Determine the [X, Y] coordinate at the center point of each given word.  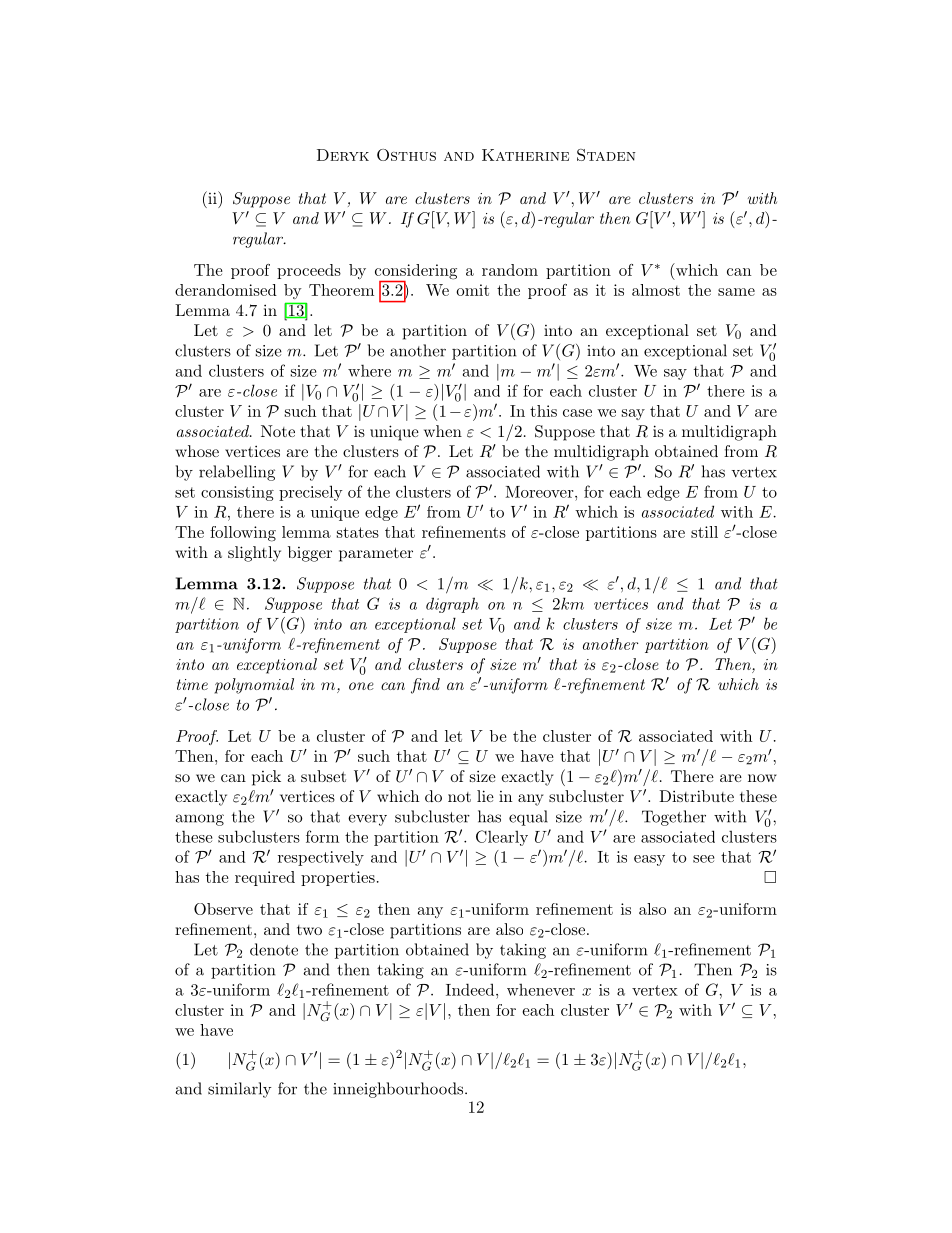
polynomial [254, 686]
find [425, 686]
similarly [239, 1090]
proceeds [309, 271]
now [762, 778]
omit [472, 290]
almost [656, 290]
